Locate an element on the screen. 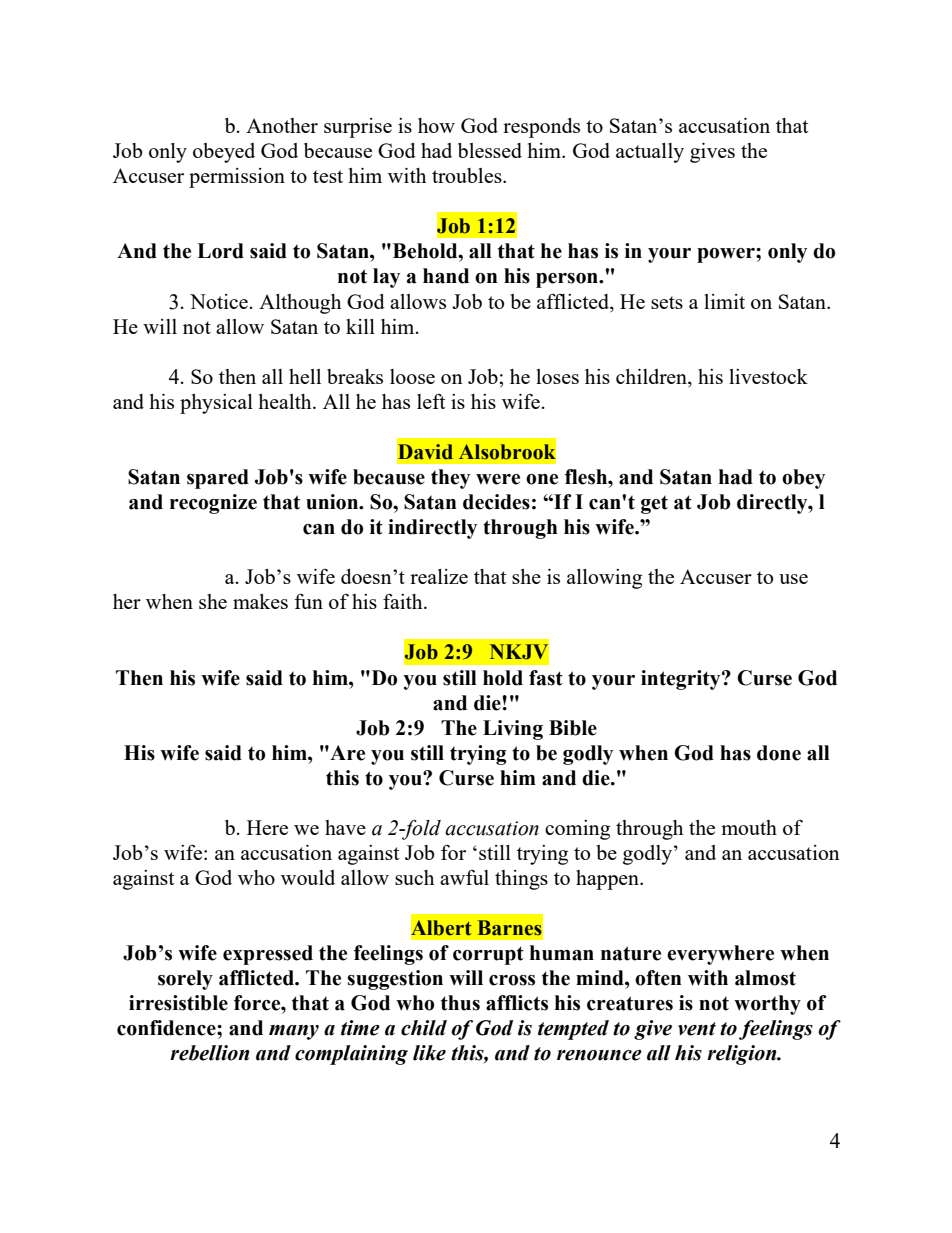 The width and height of the screenshot is (952, 1233). realize is located at coordinates (439, 576).
